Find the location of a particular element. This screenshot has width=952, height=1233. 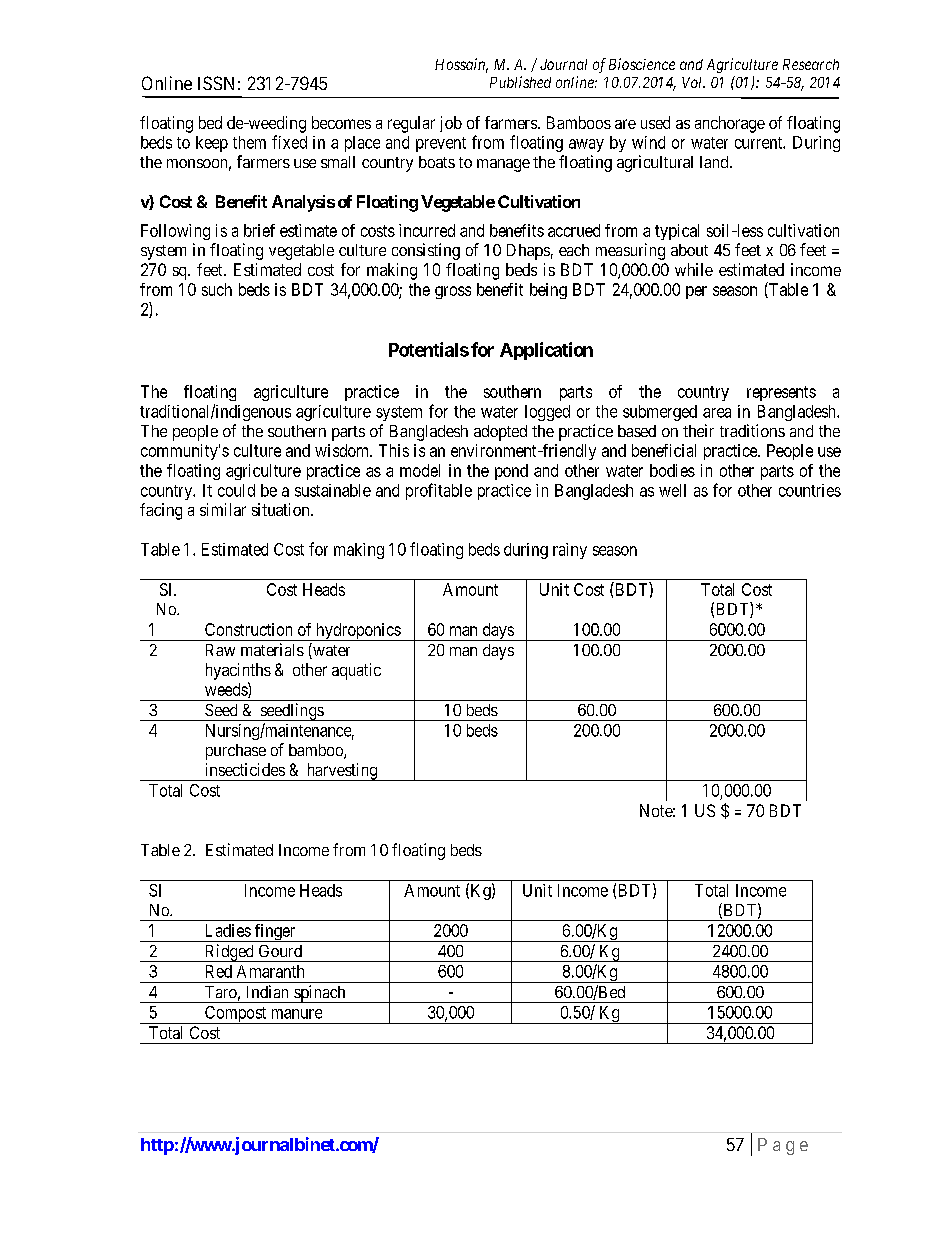

rainy is located at coordinates (570, 551).
